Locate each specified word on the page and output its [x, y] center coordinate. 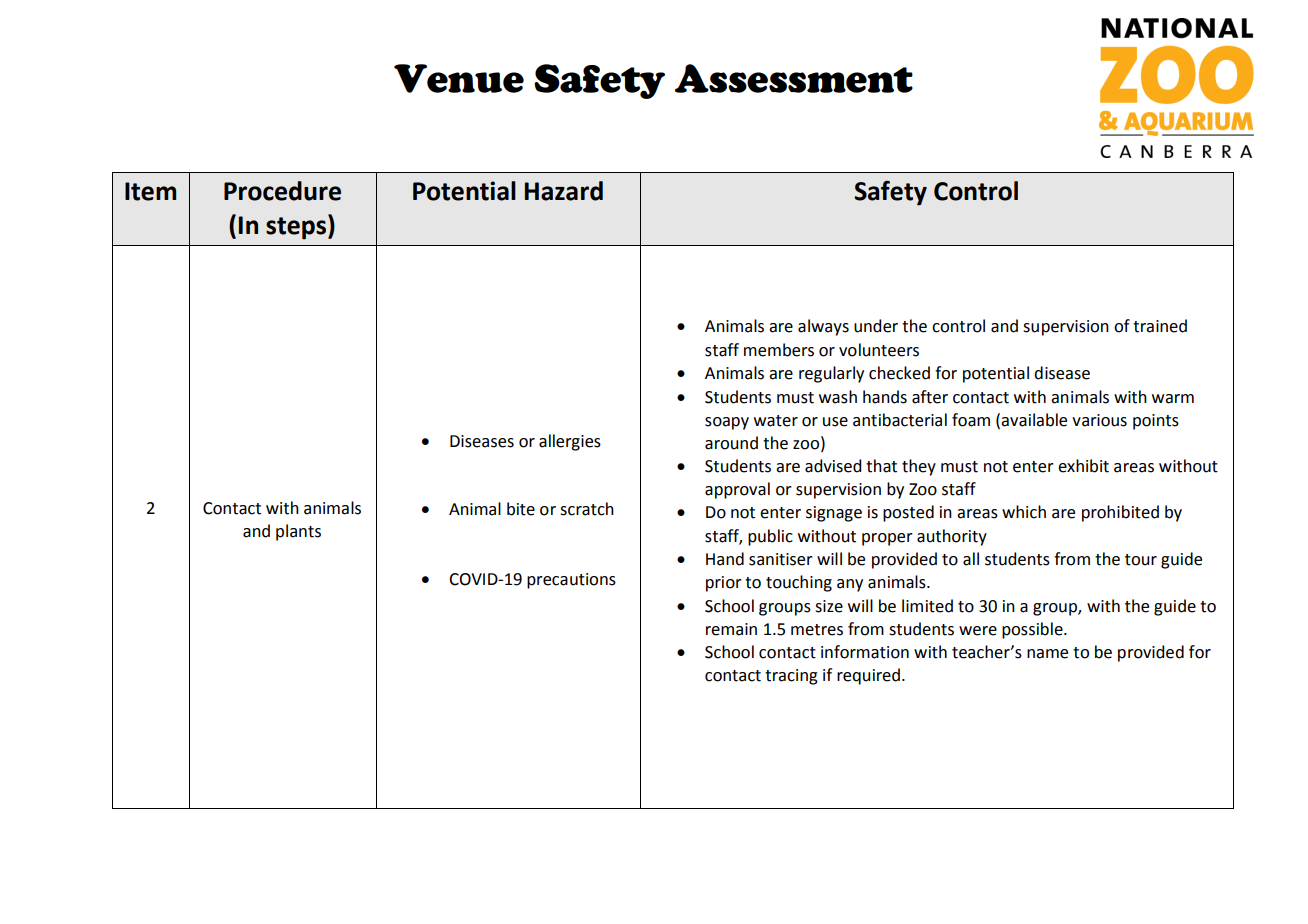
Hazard [564, 191]
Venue [459, 78]
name [1047, 654]
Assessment [794, 78]
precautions [571, 581]
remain [731, 629]
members [779, 350]
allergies [570, 442]
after [930, 397]
